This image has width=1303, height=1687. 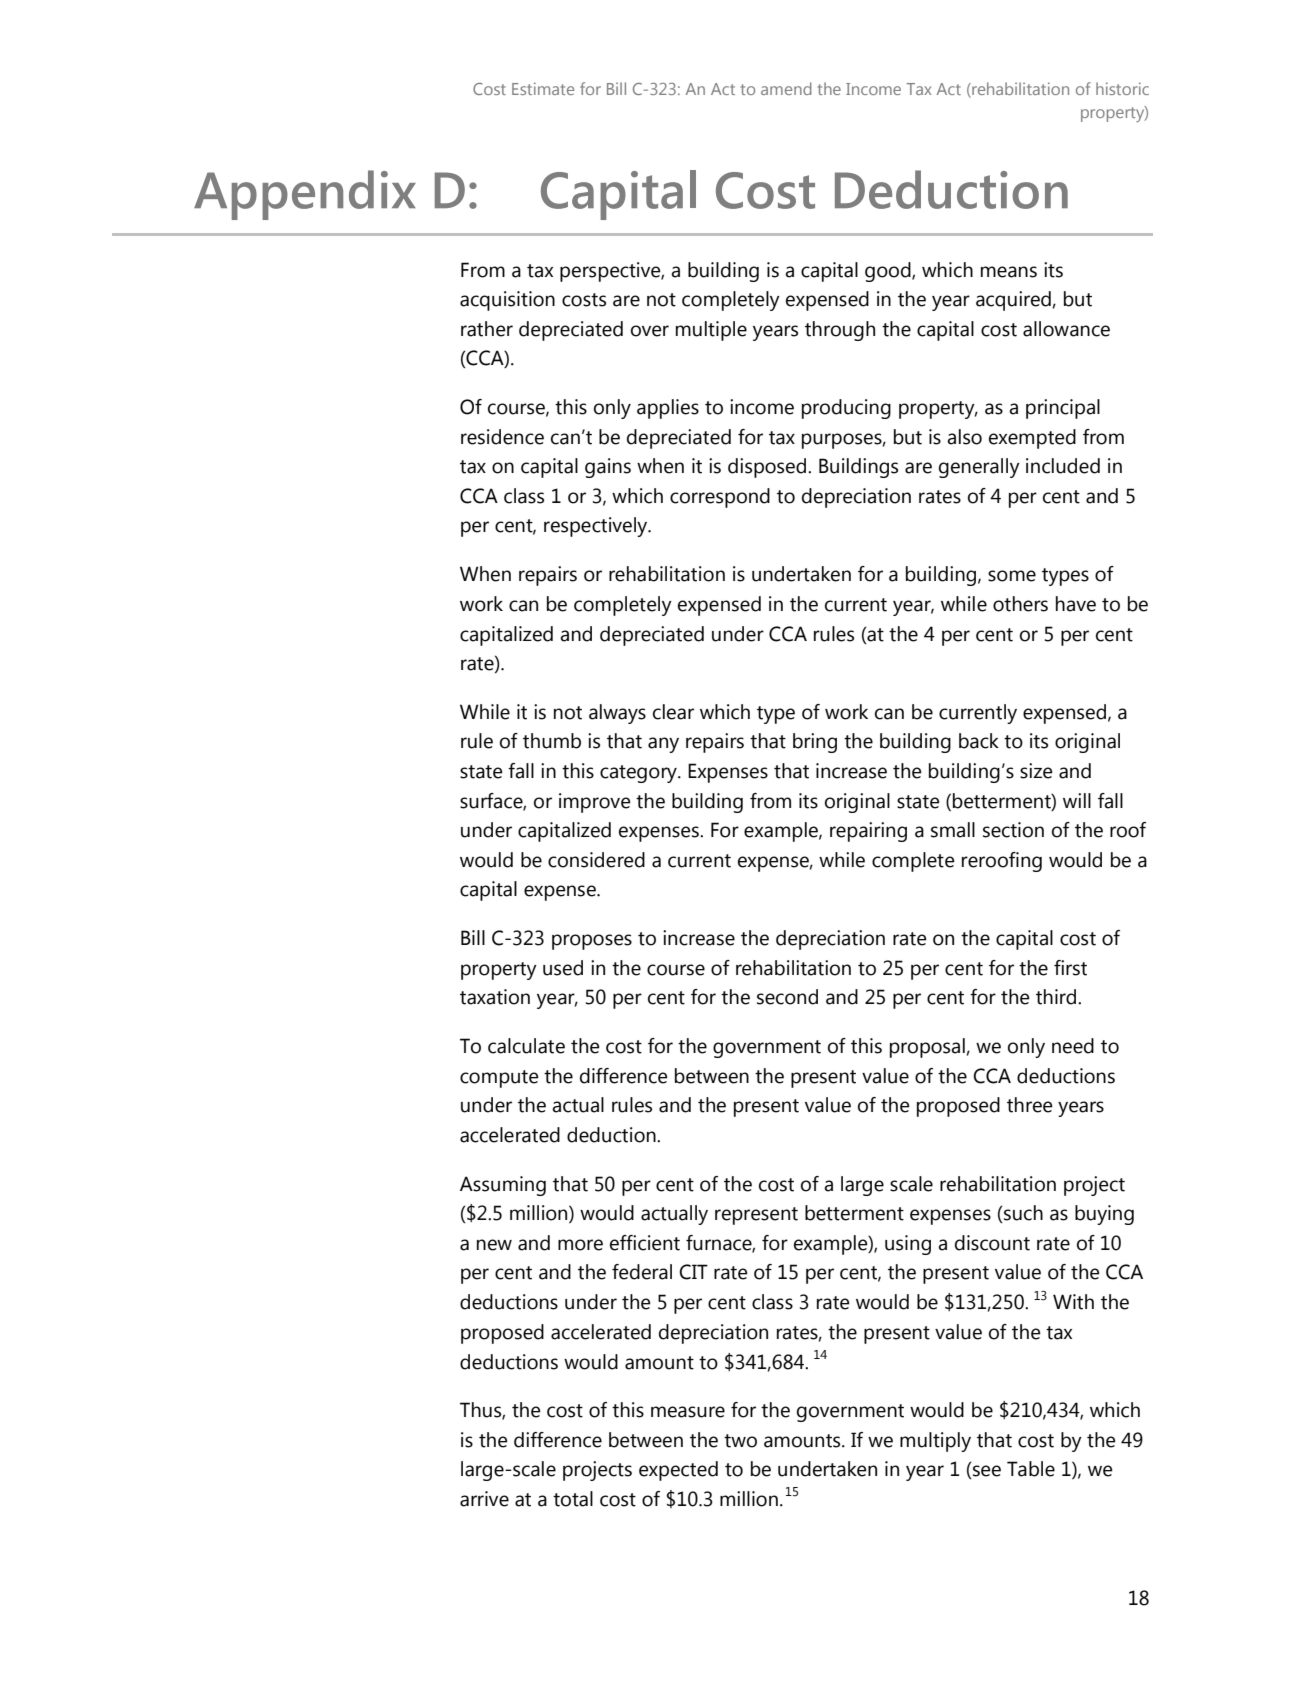 I want to click on efficient, so click(x=645, y=1243).
